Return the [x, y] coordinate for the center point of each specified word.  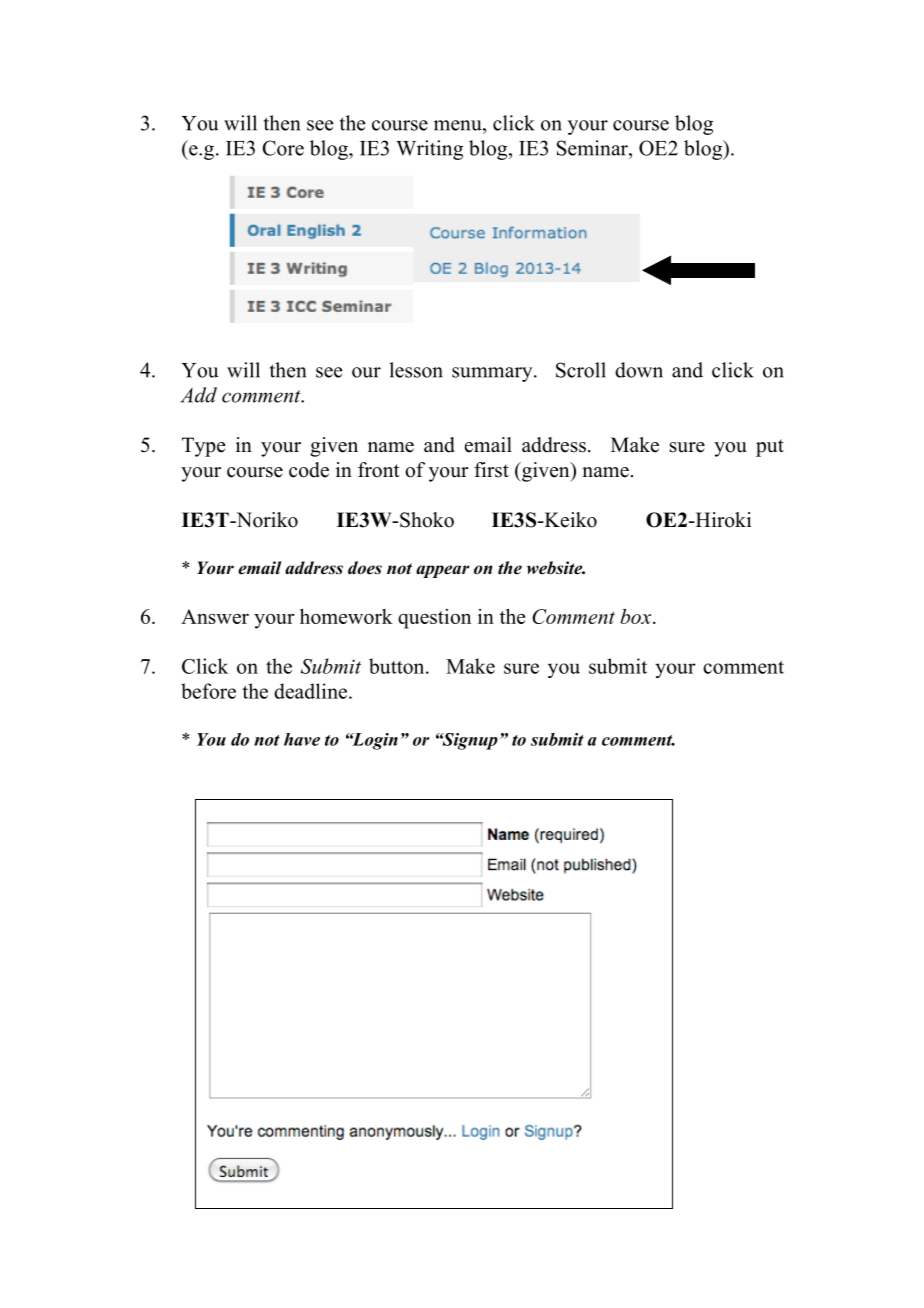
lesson [416, 370]
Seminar [593, 148]
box [637, 616]
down [639, 370]
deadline [310, 691]
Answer [215, 616]
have [302, 739]
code [309, 470]
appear [442, 571]
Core [283, 148]
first [491, 470]
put [770, 448]
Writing [429, 150]
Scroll [581, 370]
